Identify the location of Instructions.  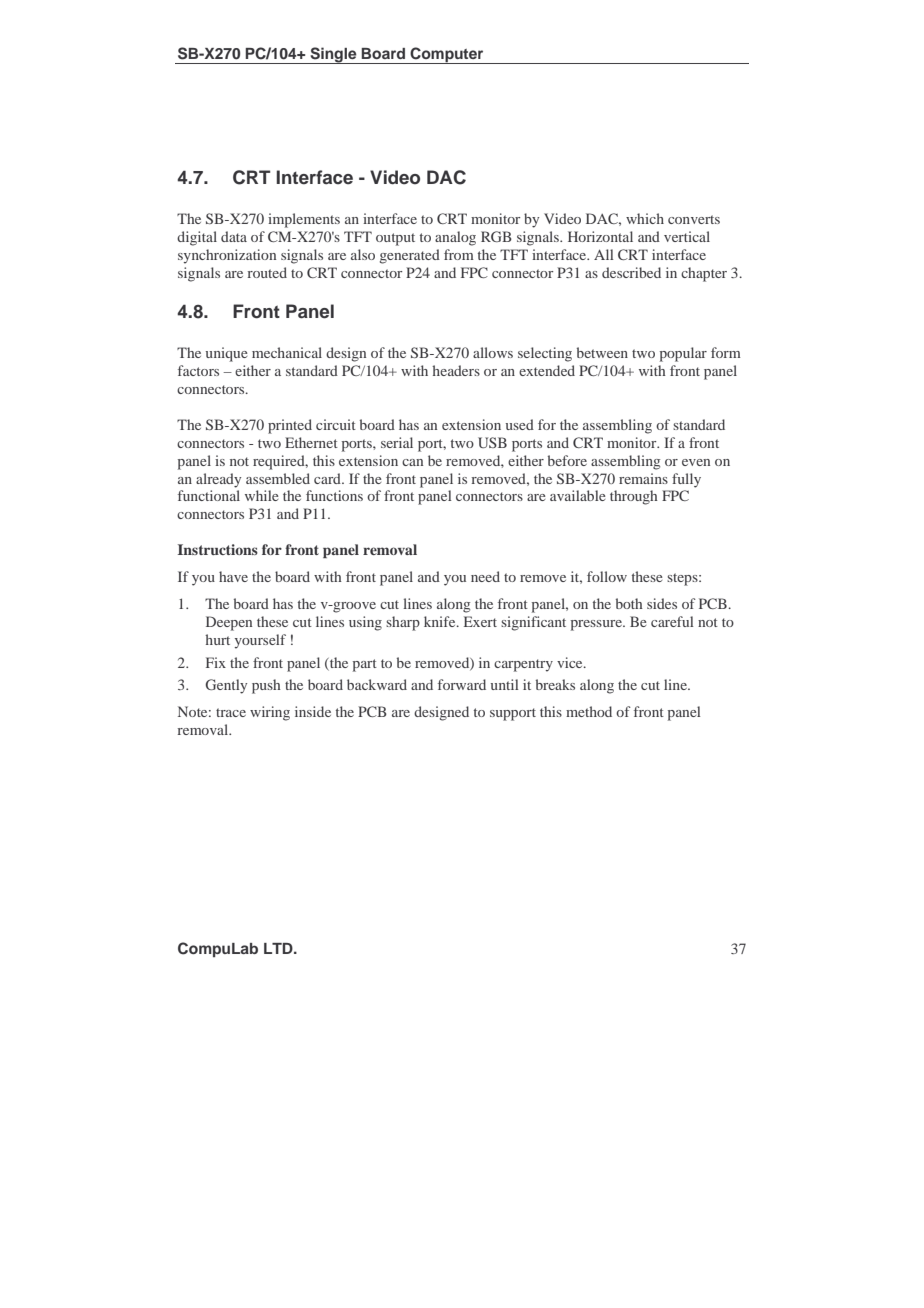
(218, 549).
